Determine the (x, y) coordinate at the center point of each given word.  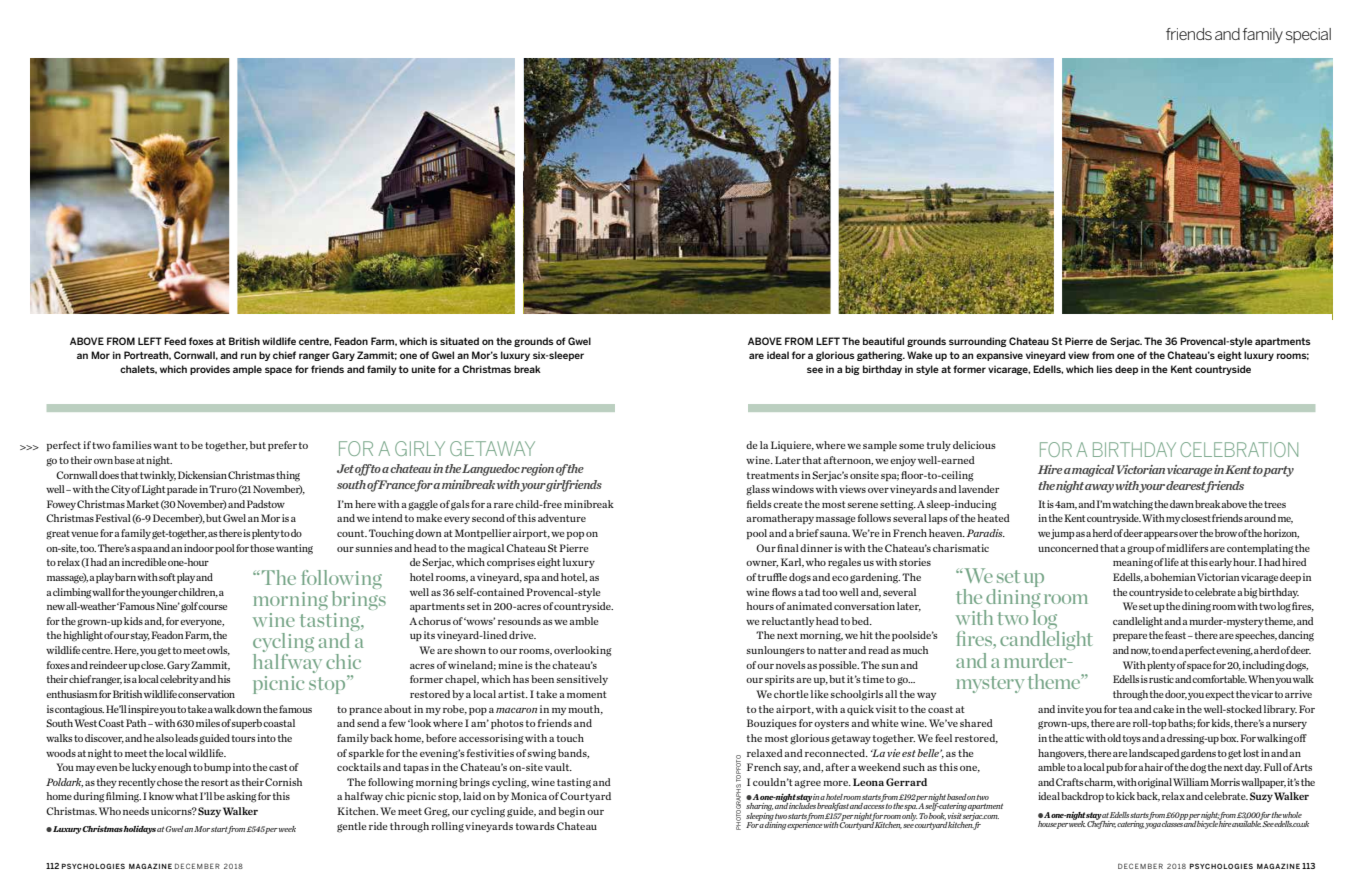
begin (571, 812)
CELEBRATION (1239, 449)
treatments (773, 475)
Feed (175, 341)
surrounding (978, 342)
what (186, 796)
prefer (282, 446)
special (1308, 35)
